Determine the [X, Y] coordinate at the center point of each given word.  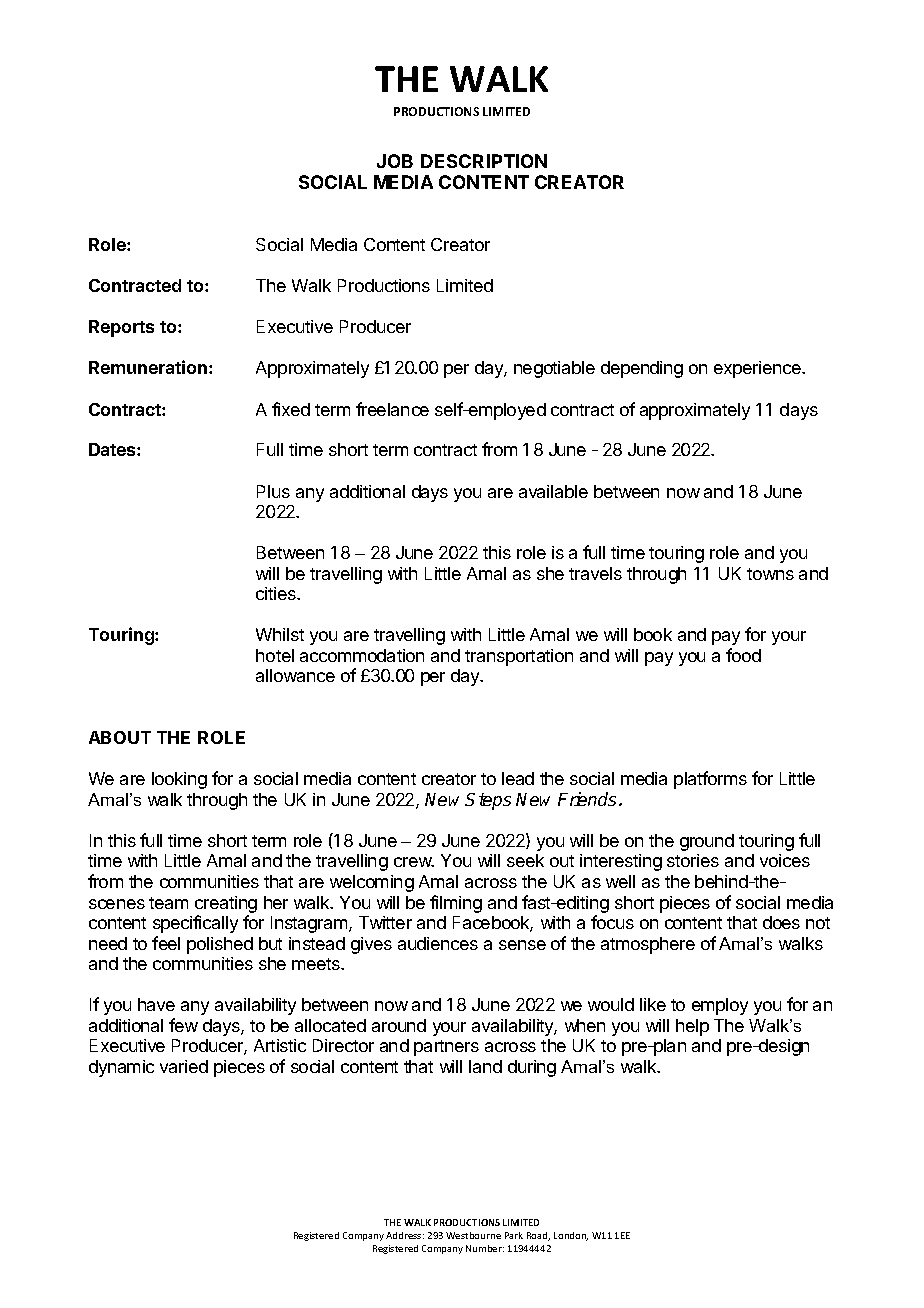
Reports [121, 328]
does [781, 922]
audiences [438, 943]
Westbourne [473, 1235]
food [743, 655]
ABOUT [120, 737]
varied [184, 1066]
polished [220, 945]
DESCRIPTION [484, 161]
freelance [392, 409]
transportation [519, 657]
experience [758, 369]
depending [642, 369]
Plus [273, 491]
